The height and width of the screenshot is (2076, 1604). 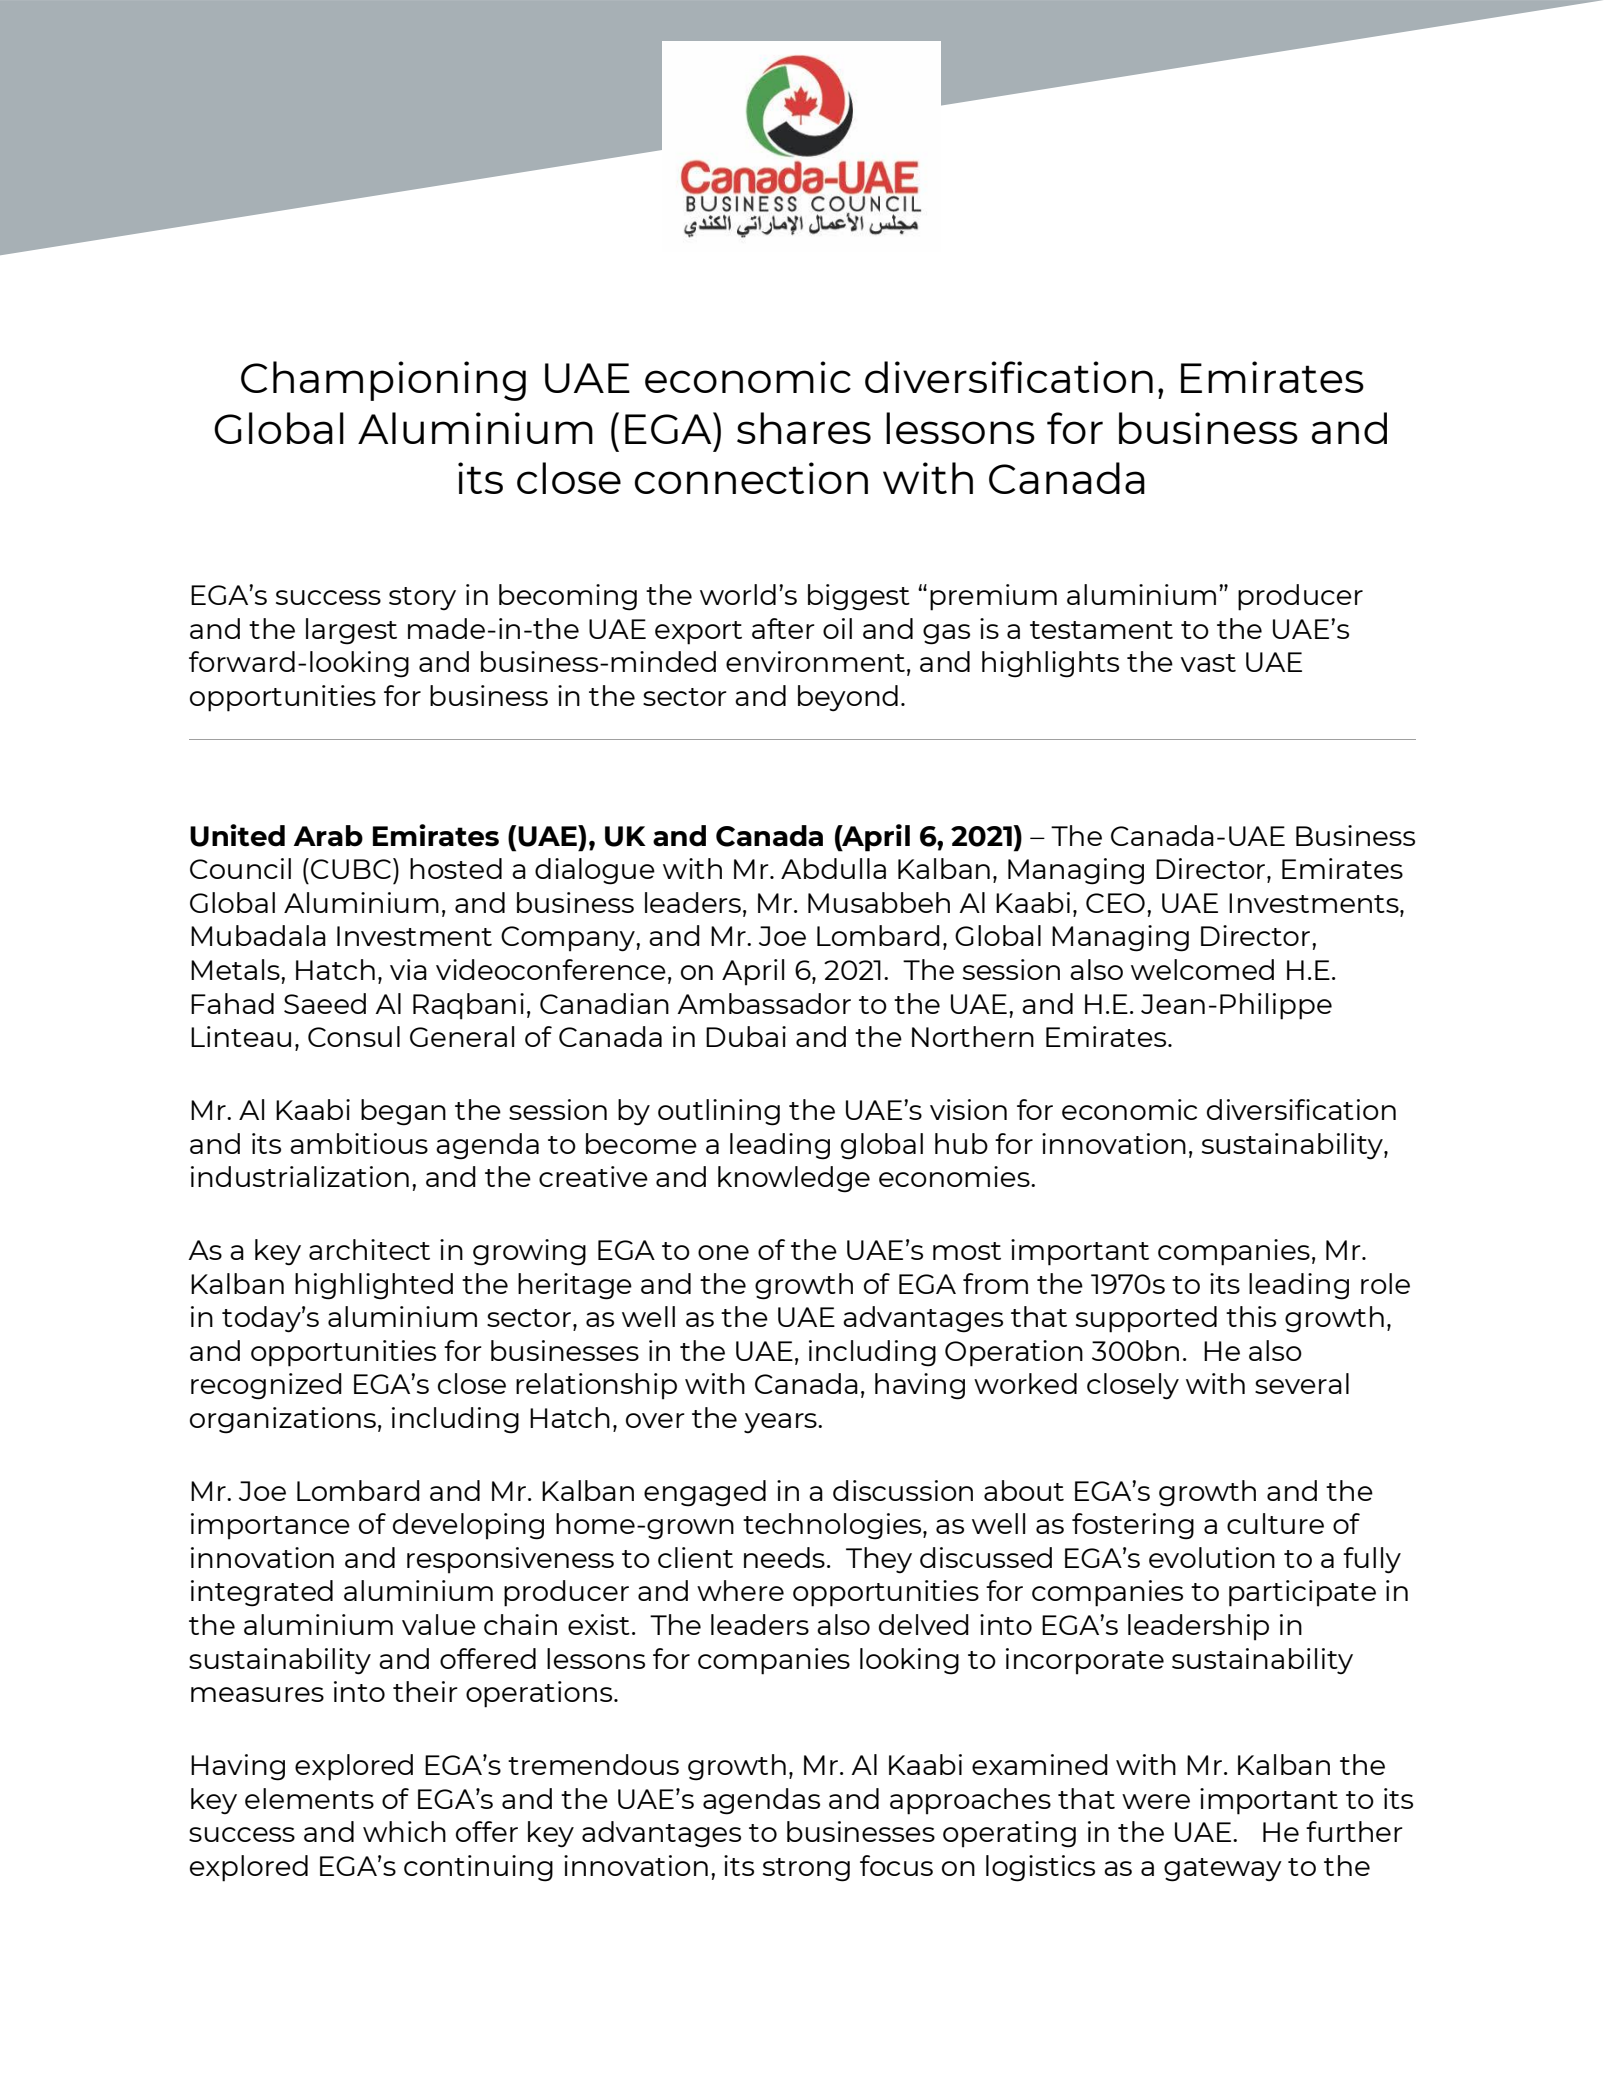 What do you see at coordinates (1223, 1870) in the screenshot?
I see `gateway` at bounding box center [1223, 1870].
